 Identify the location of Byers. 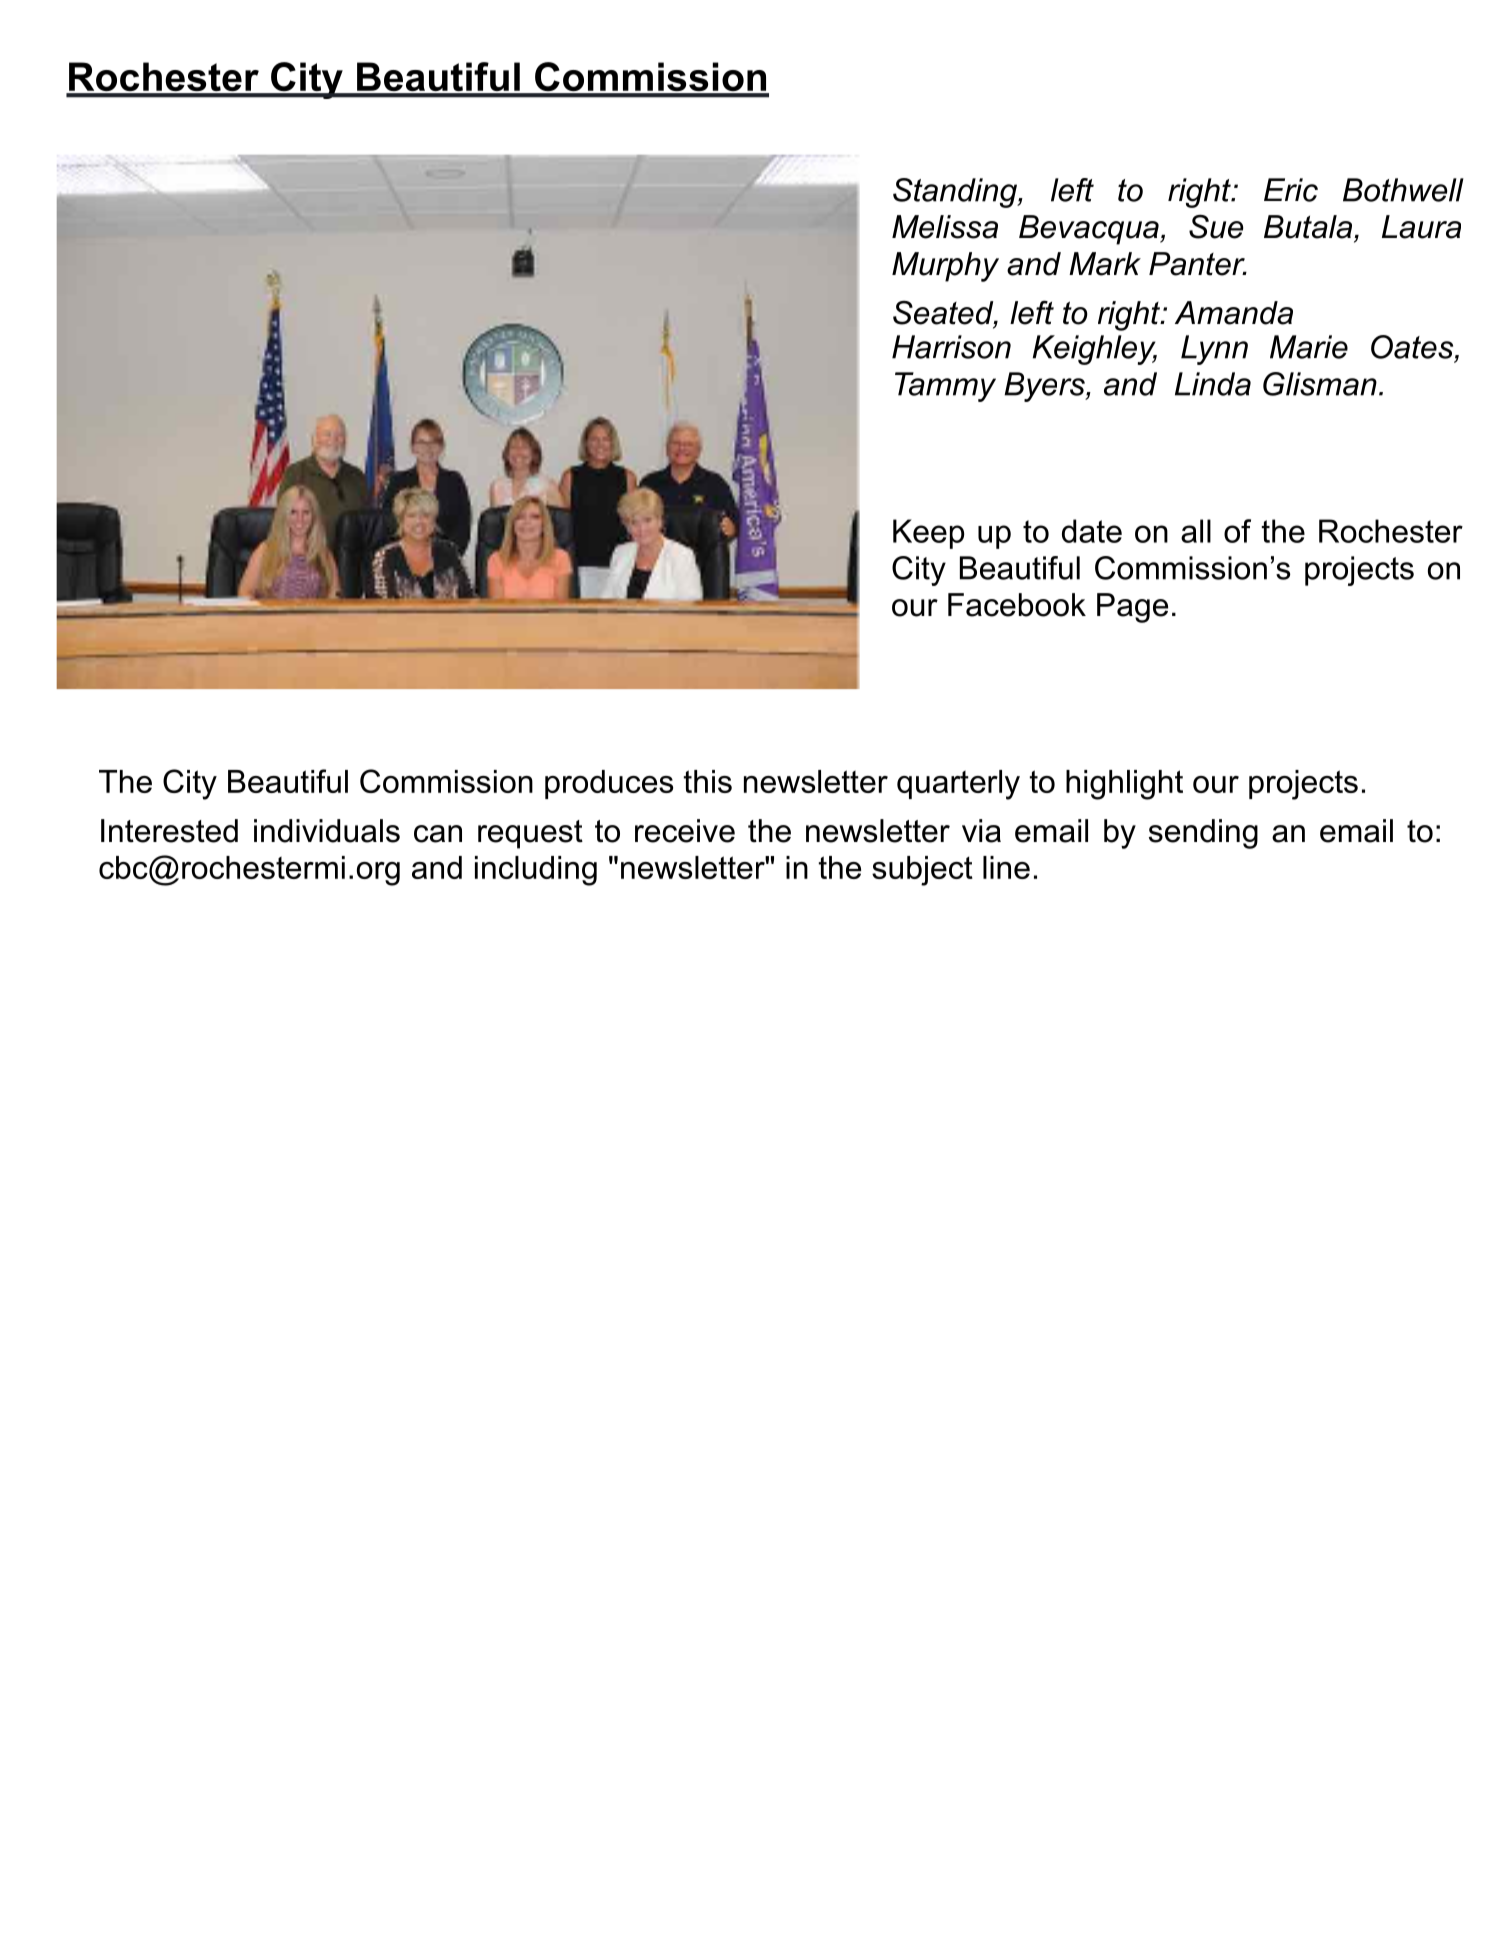
(1045, 387).
